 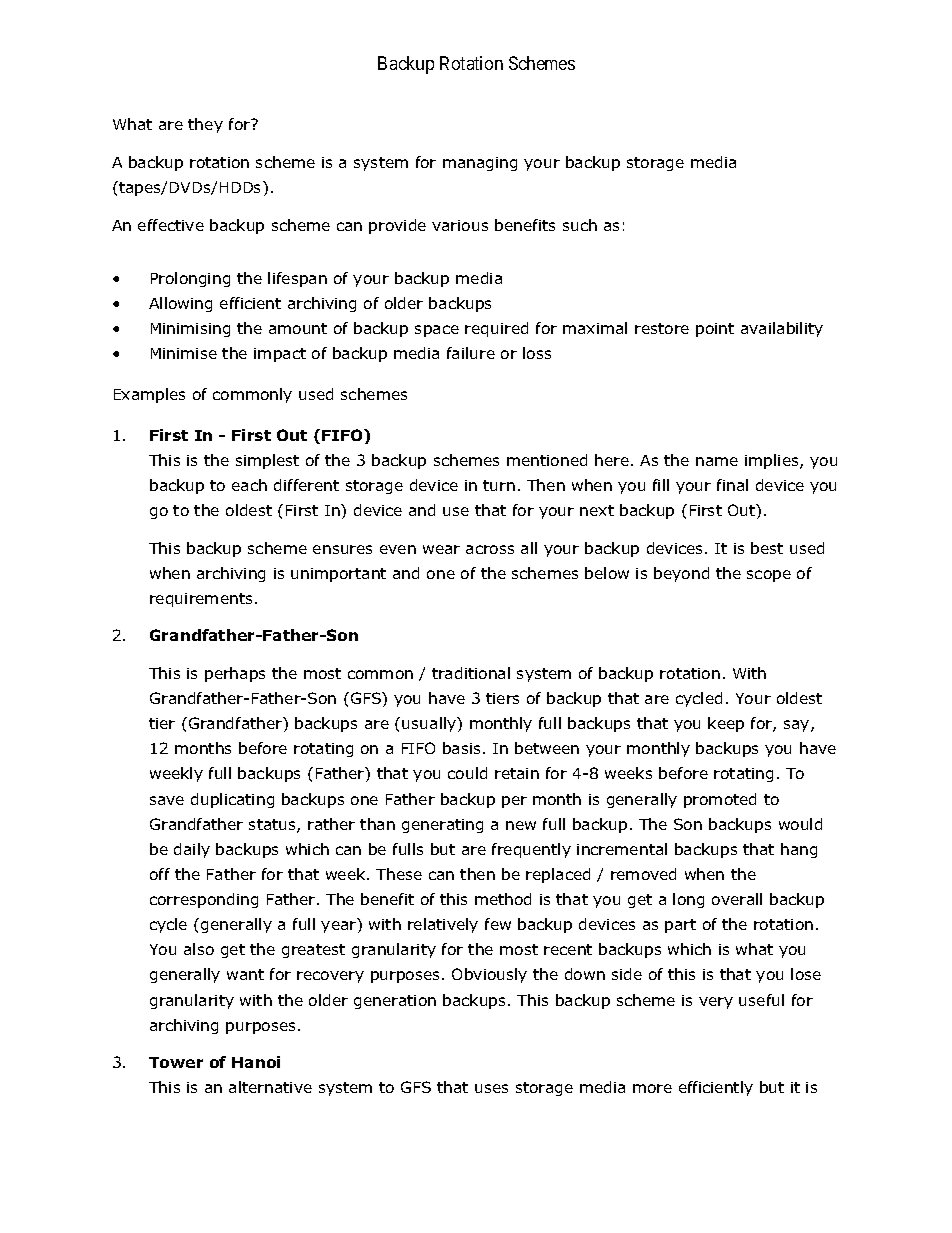 I want to click on simplest, so click(x=267, y=461).
